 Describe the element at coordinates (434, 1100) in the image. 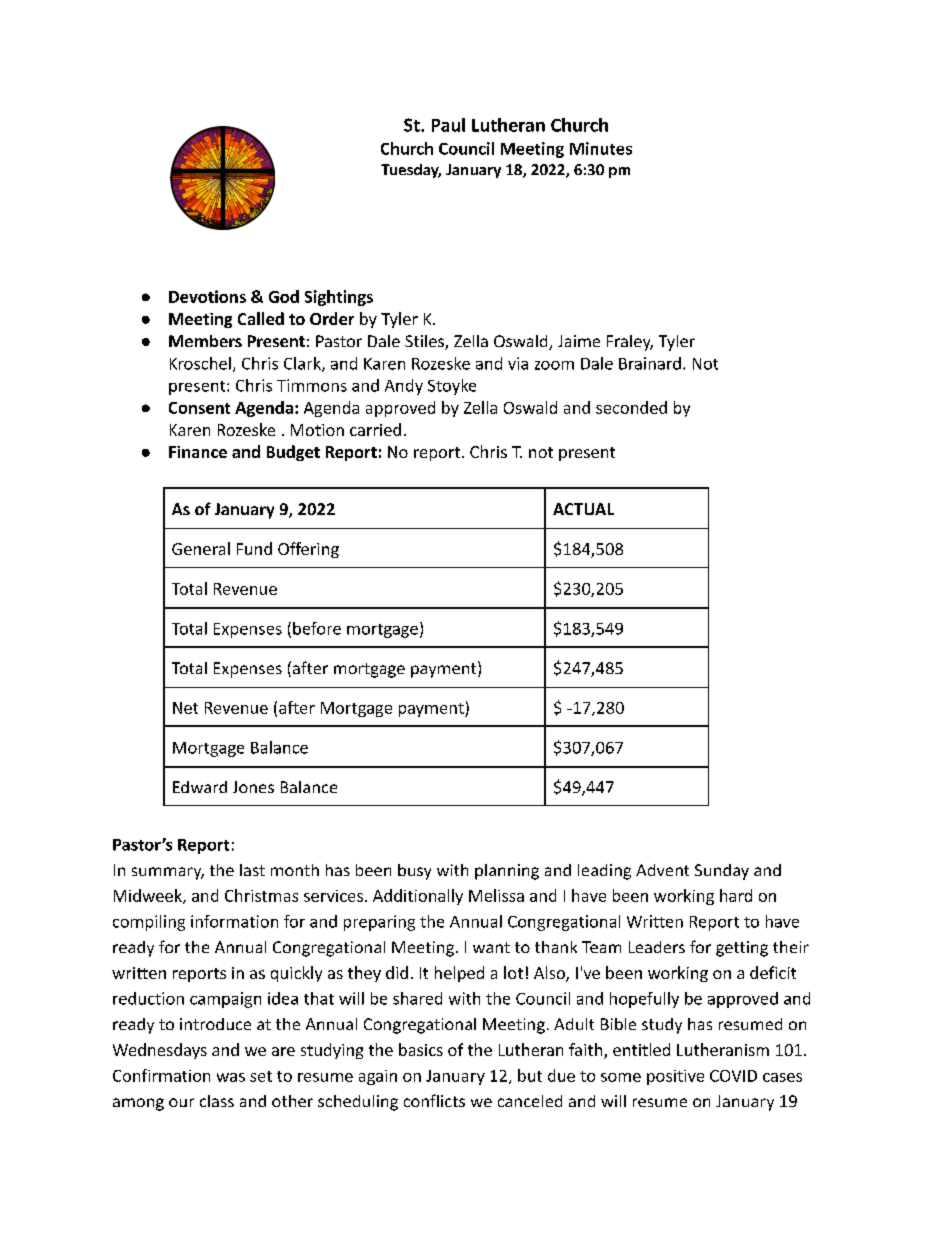

I see `conflicts` at that location.
